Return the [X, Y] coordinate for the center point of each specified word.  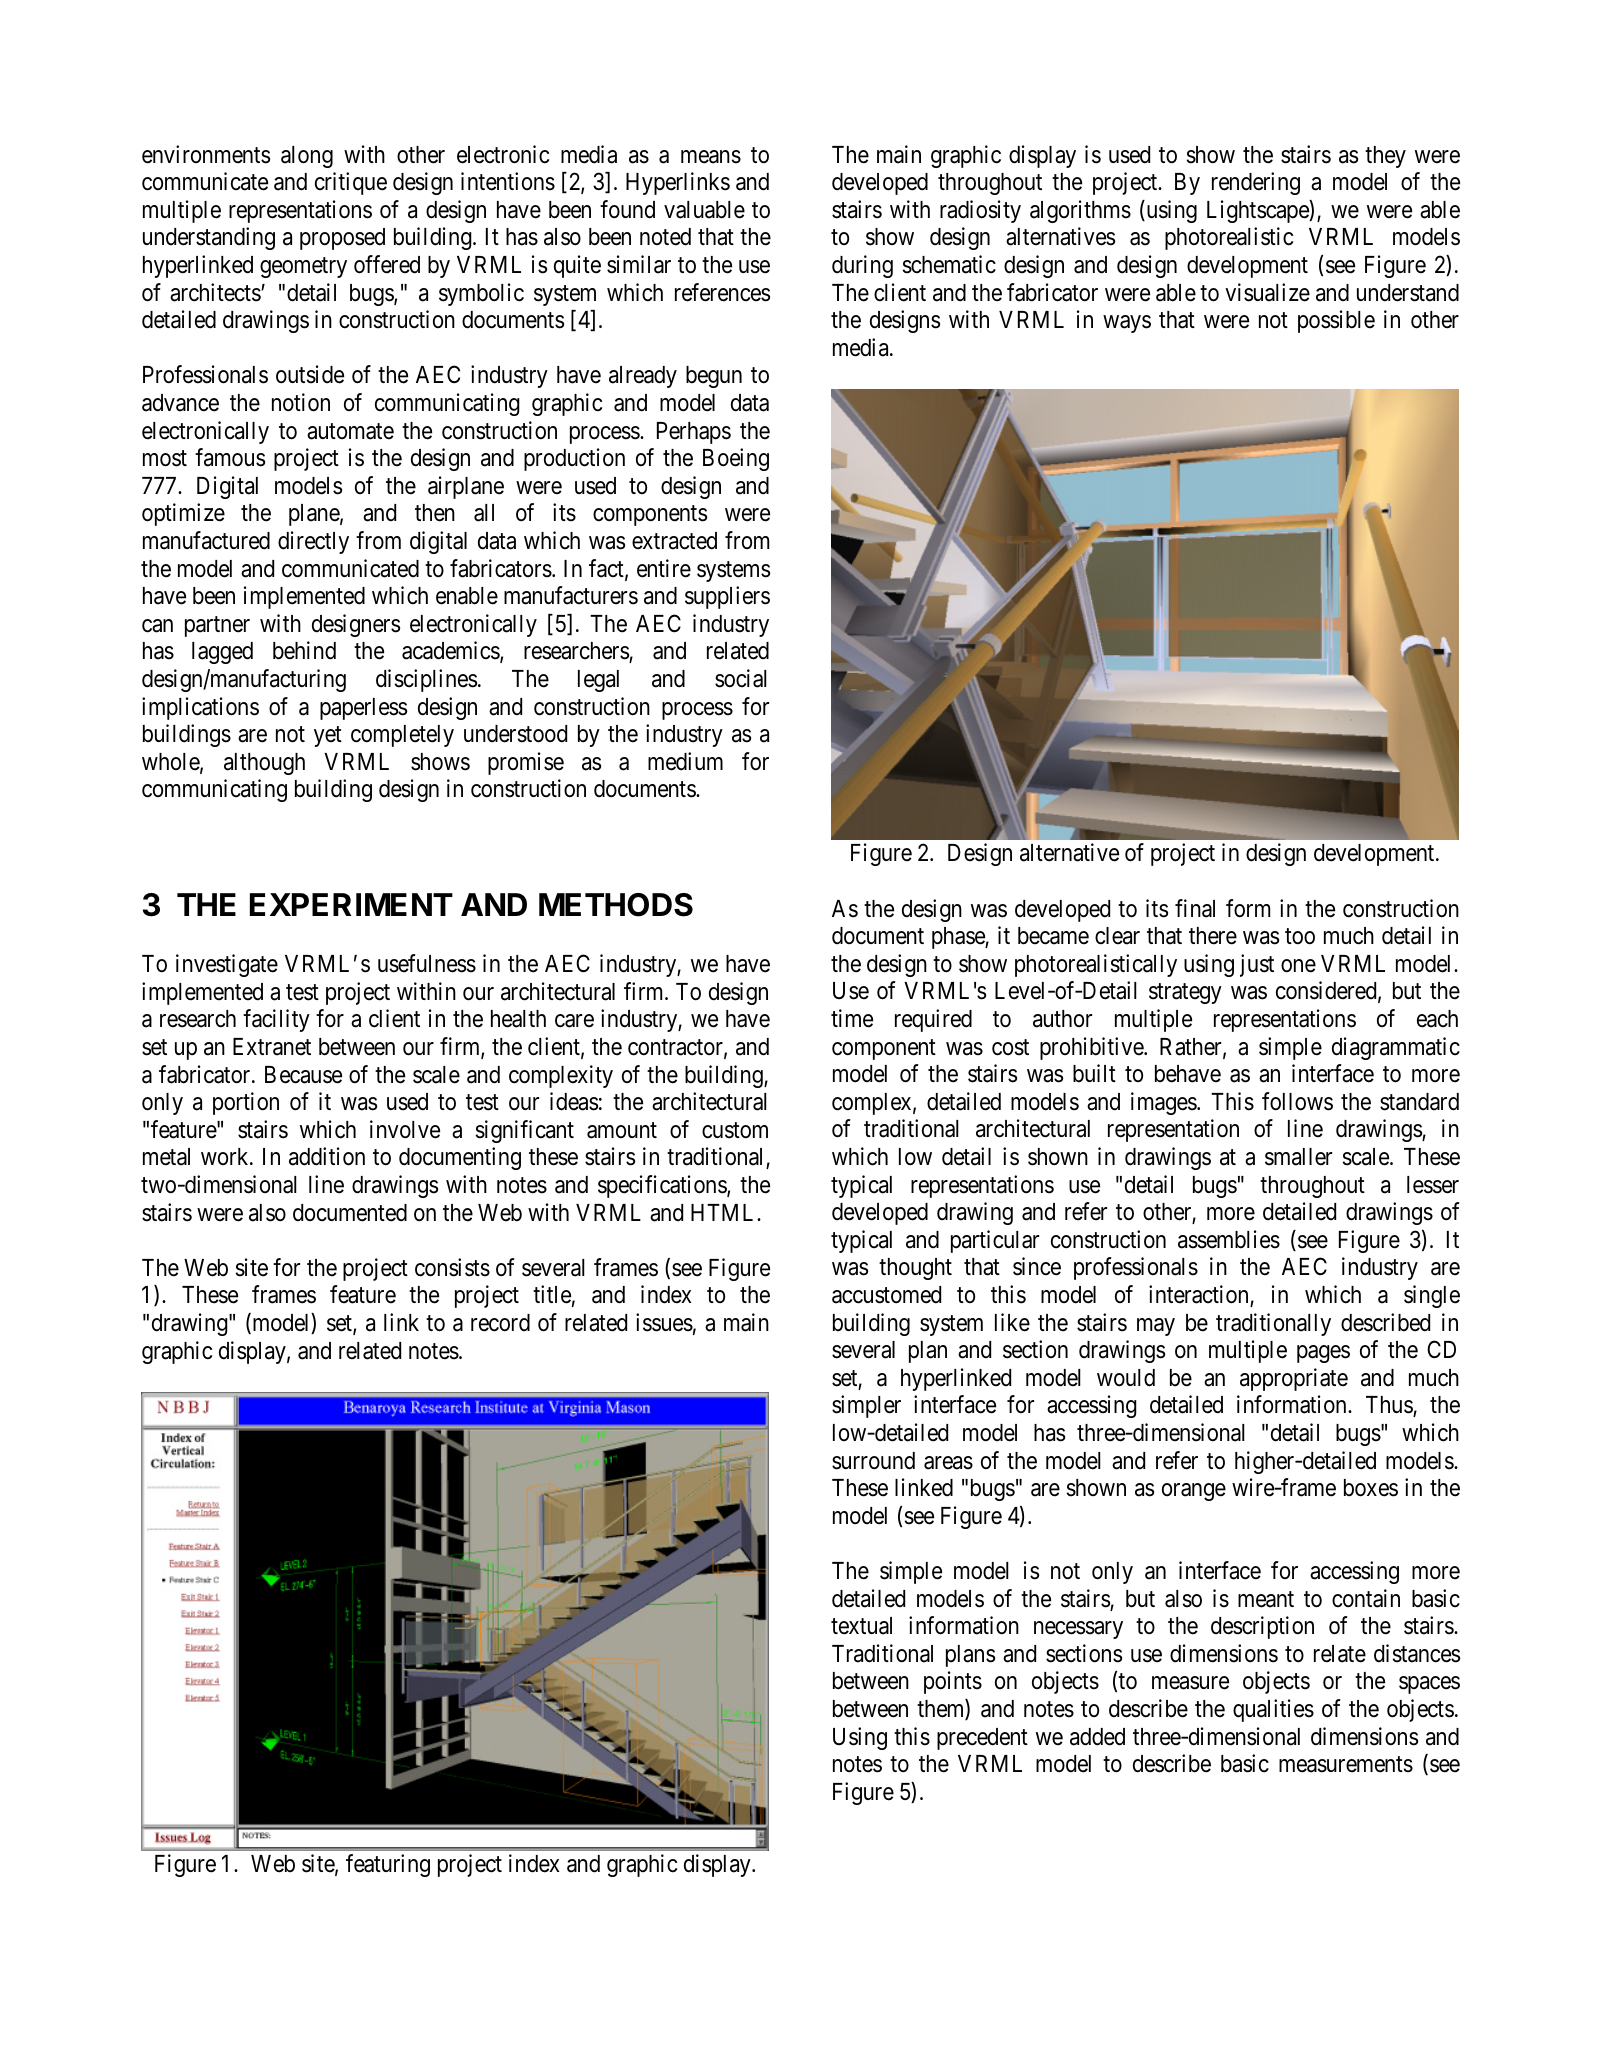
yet [328, 737]
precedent [982, 1739]
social [741, 678]
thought [915, 1269]
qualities [1273, 1710]
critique [351, 183]
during [862, 266]
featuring [388, 1865]
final [1195, 908]
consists [452, 1267]
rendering [1256, 183]
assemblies [1229, 1239]
